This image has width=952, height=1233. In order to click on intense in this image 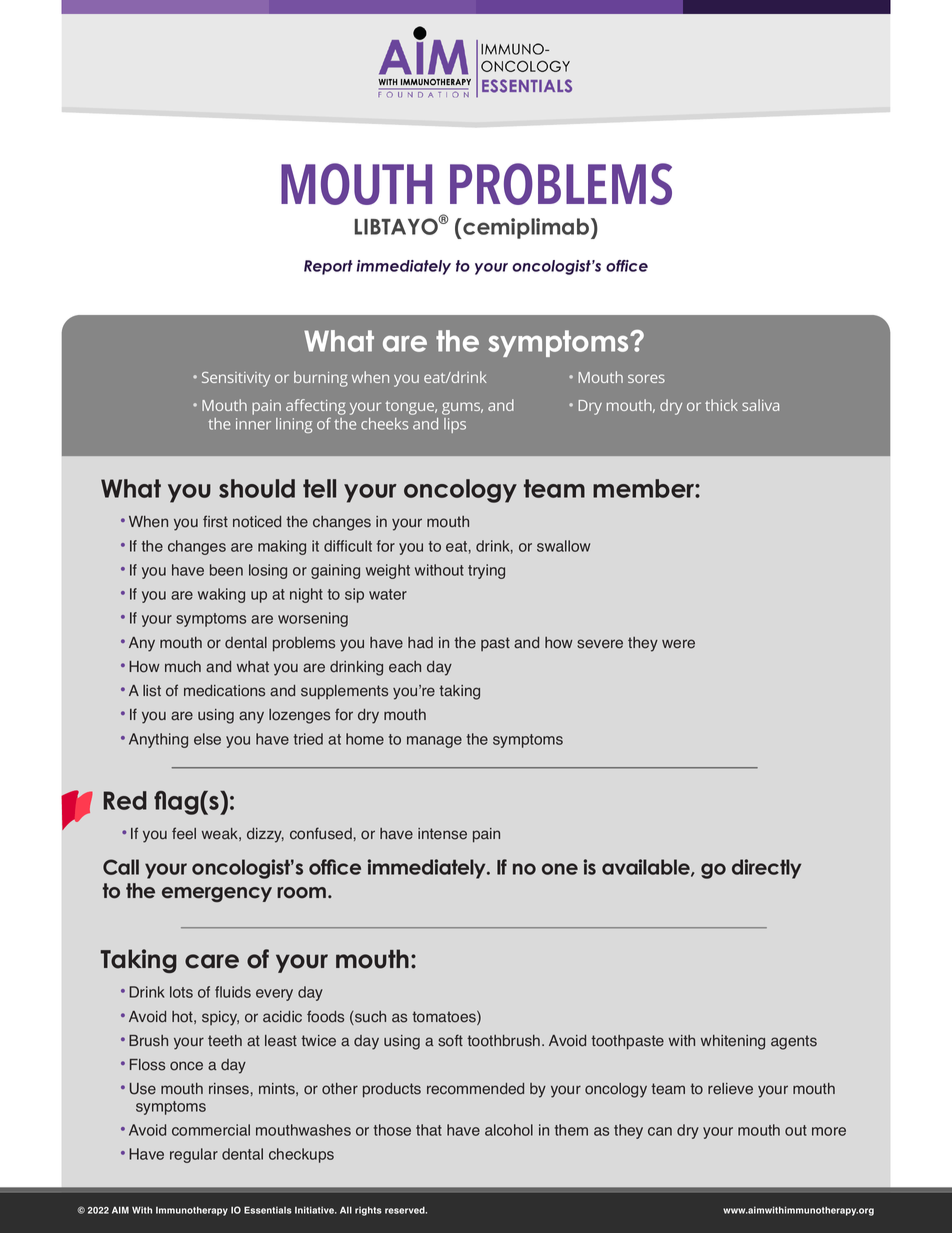, I will do `click(442, 834)`.
